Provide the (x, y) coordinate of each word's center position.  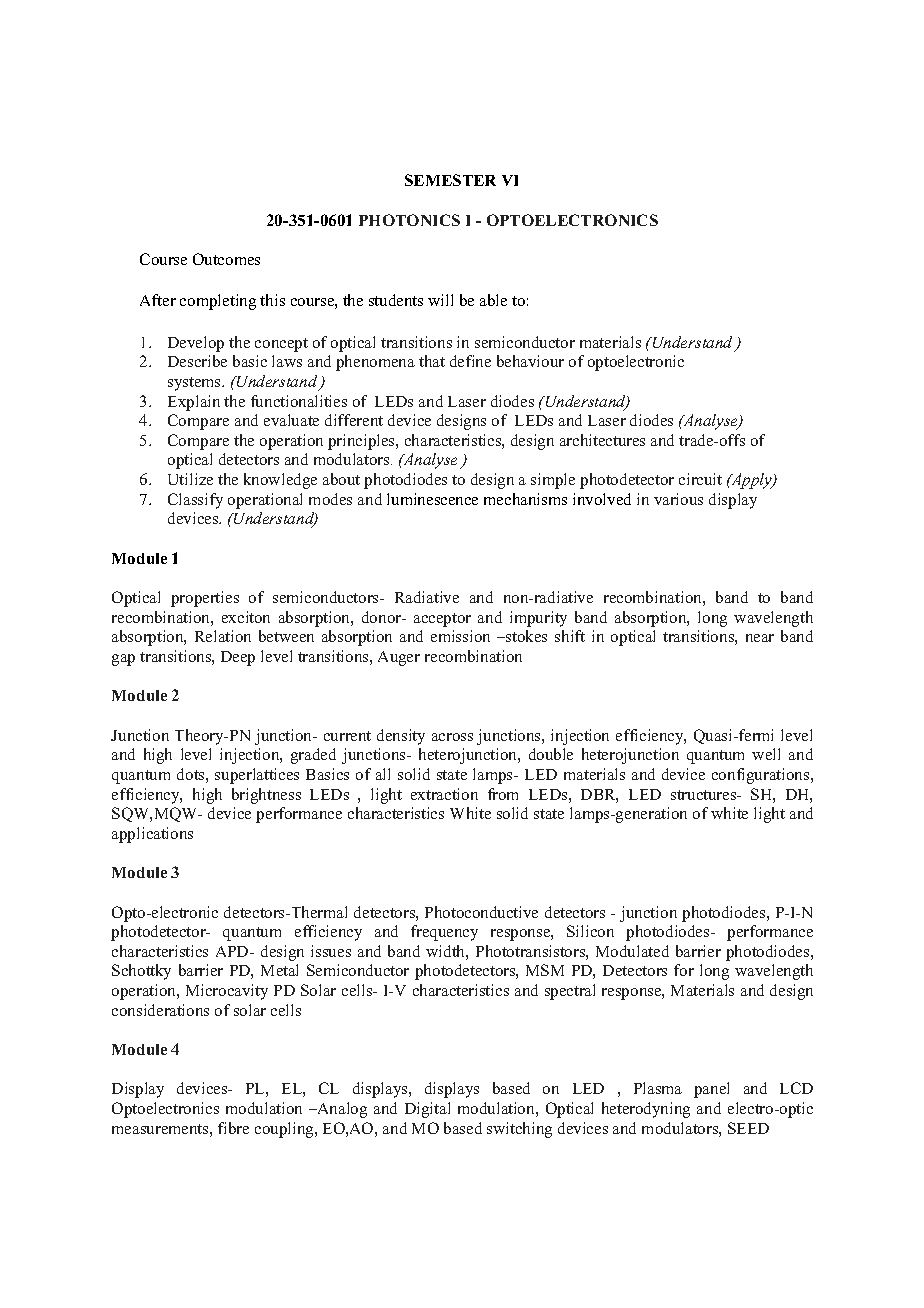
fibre (233, 1128)
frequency (444, 933)
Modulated (632, 951)
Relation (223, 636)
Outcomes (226, 259)
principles (362, 442)
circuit (700, 479)
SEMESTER (450, 180)
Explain (194, 403)
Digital (427, 1110)
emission (460, 636)
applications (152, 835)
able (493, 300)
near (760, 638)
